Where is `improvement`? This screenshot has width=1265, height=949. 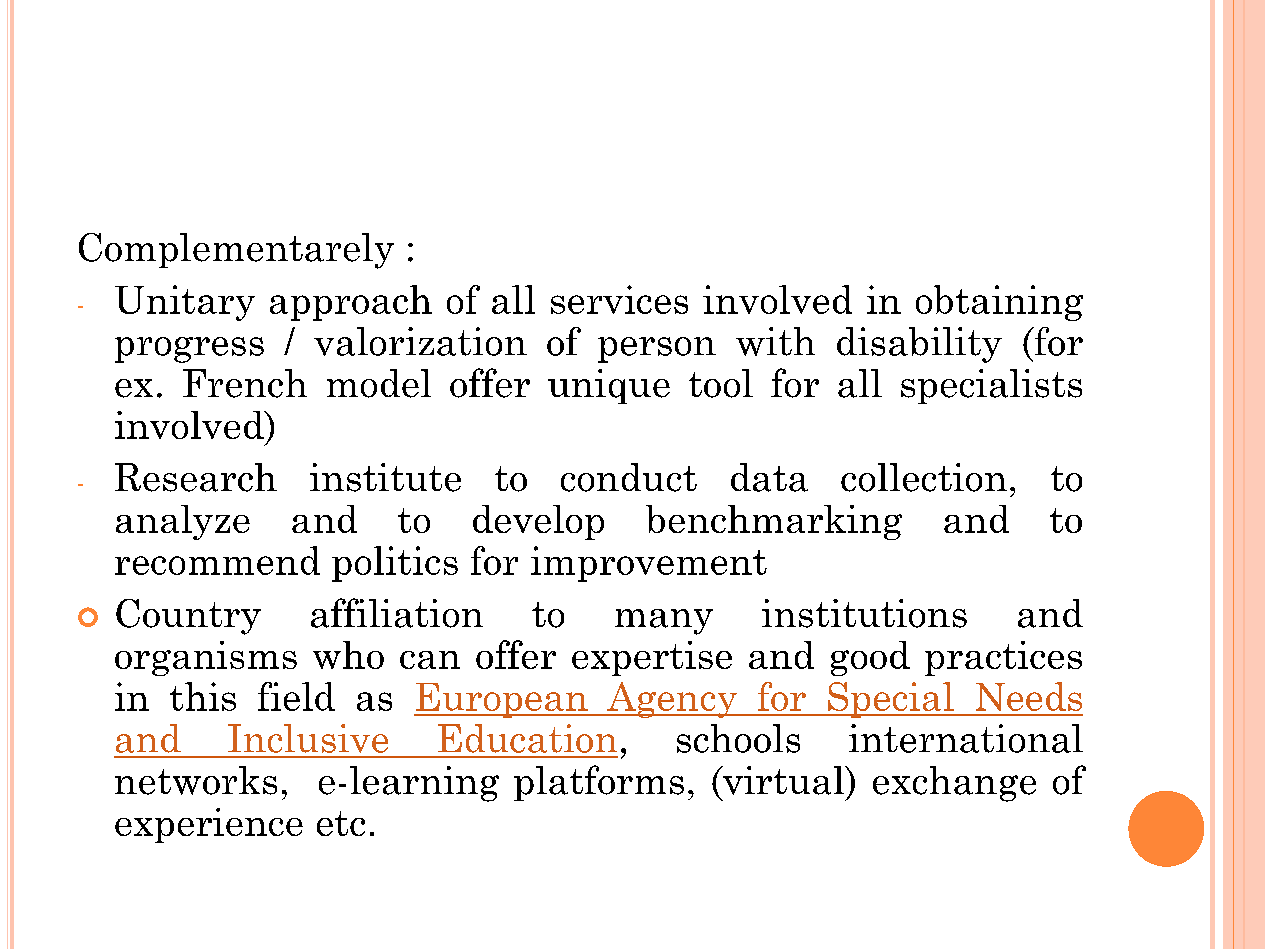 improvement is located at coordinates (649, 564).
